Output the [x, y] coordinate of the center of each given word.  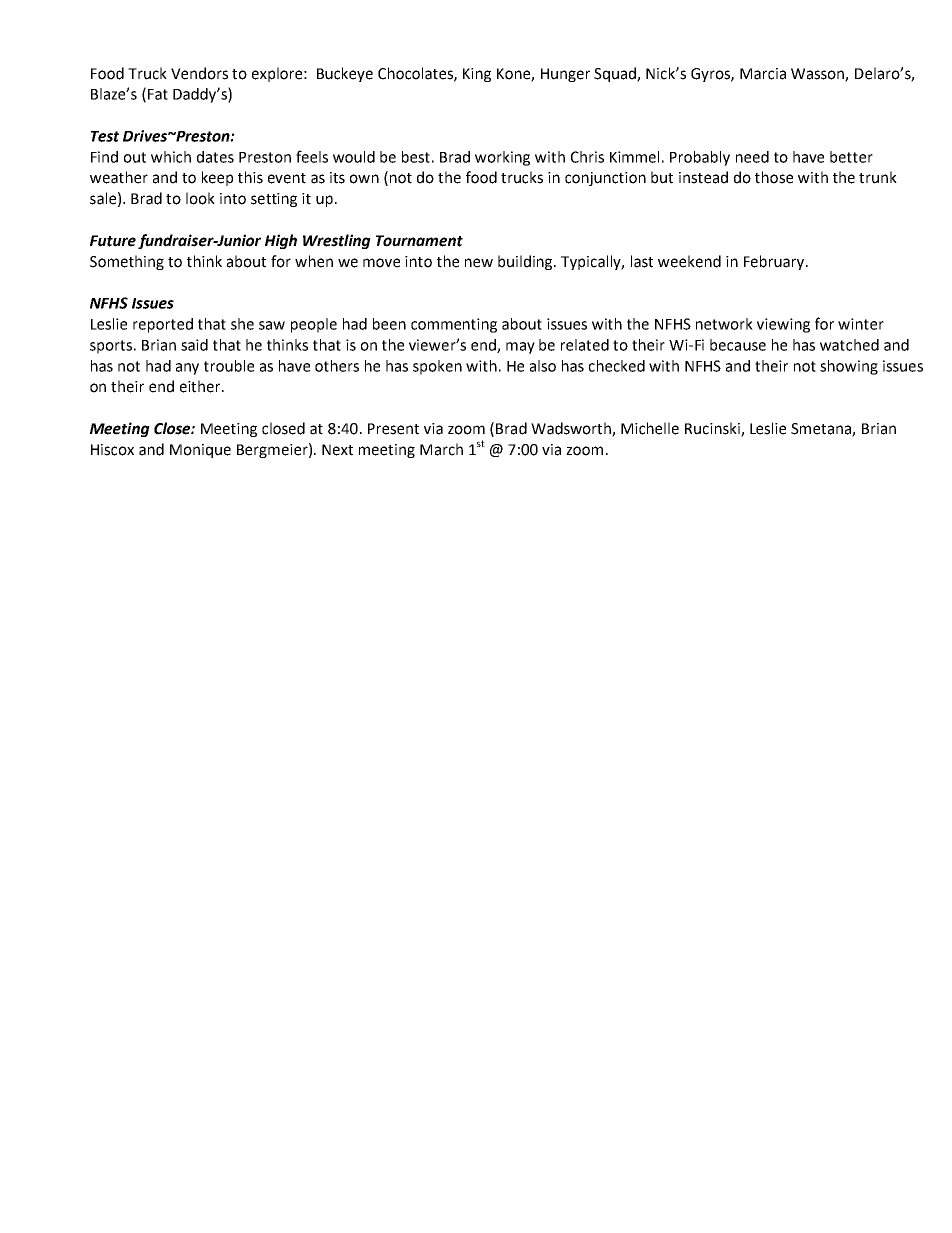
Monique [200, 451]
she [242, 324]
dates [215, 157]
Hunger [565, 75]
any [187, 369]
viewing [783, 325]
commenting [454, 325]
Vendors [199, 73]
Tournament [419, 241]
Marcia [763, 74]
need [752, 157]
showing [849, 367]
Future [113, 241]
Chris [587, 157]
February [775, 262]
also [543, 366]
